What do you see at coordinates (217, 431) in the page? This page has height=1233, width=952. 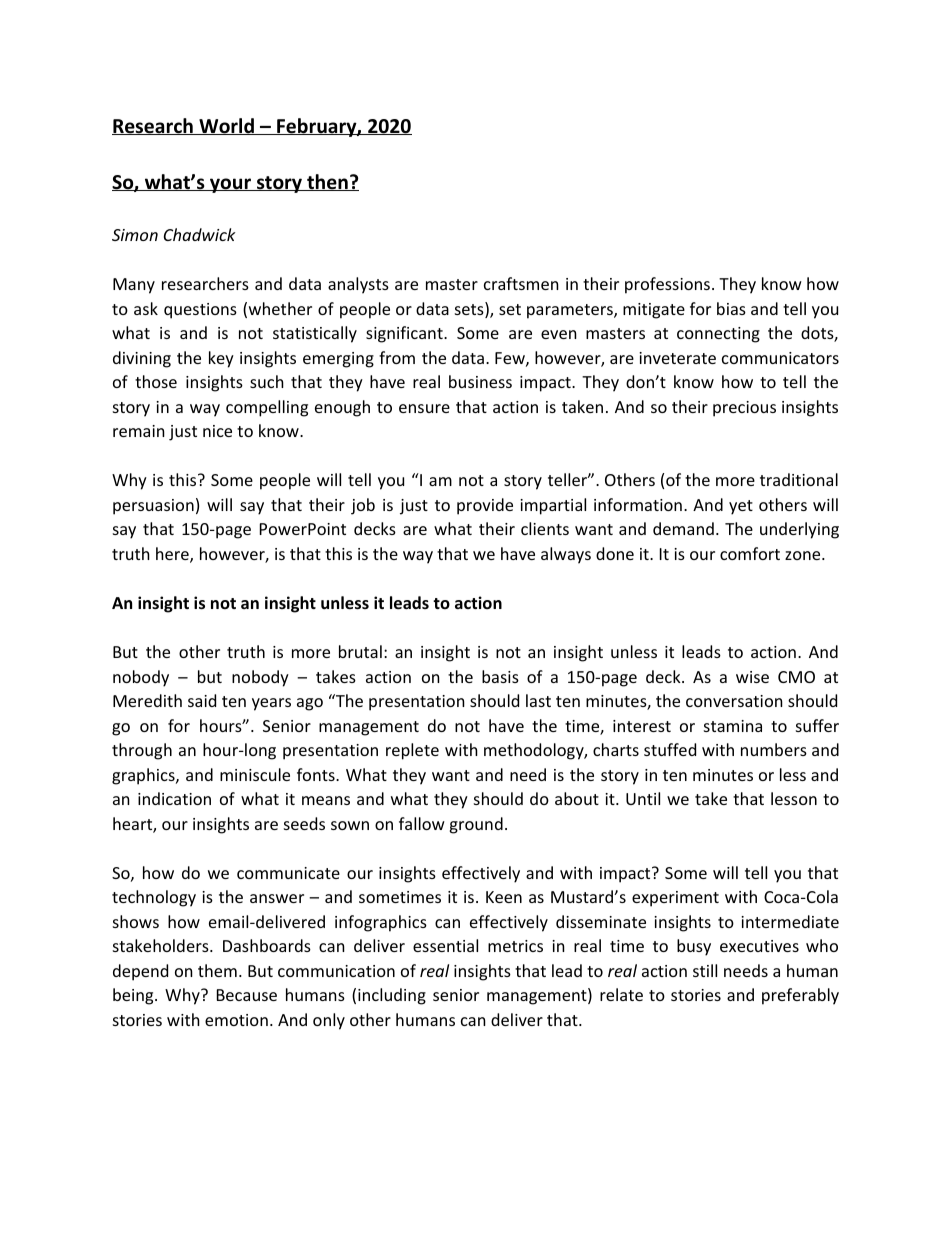 I see `nice` at bounding box center [217, 431].
